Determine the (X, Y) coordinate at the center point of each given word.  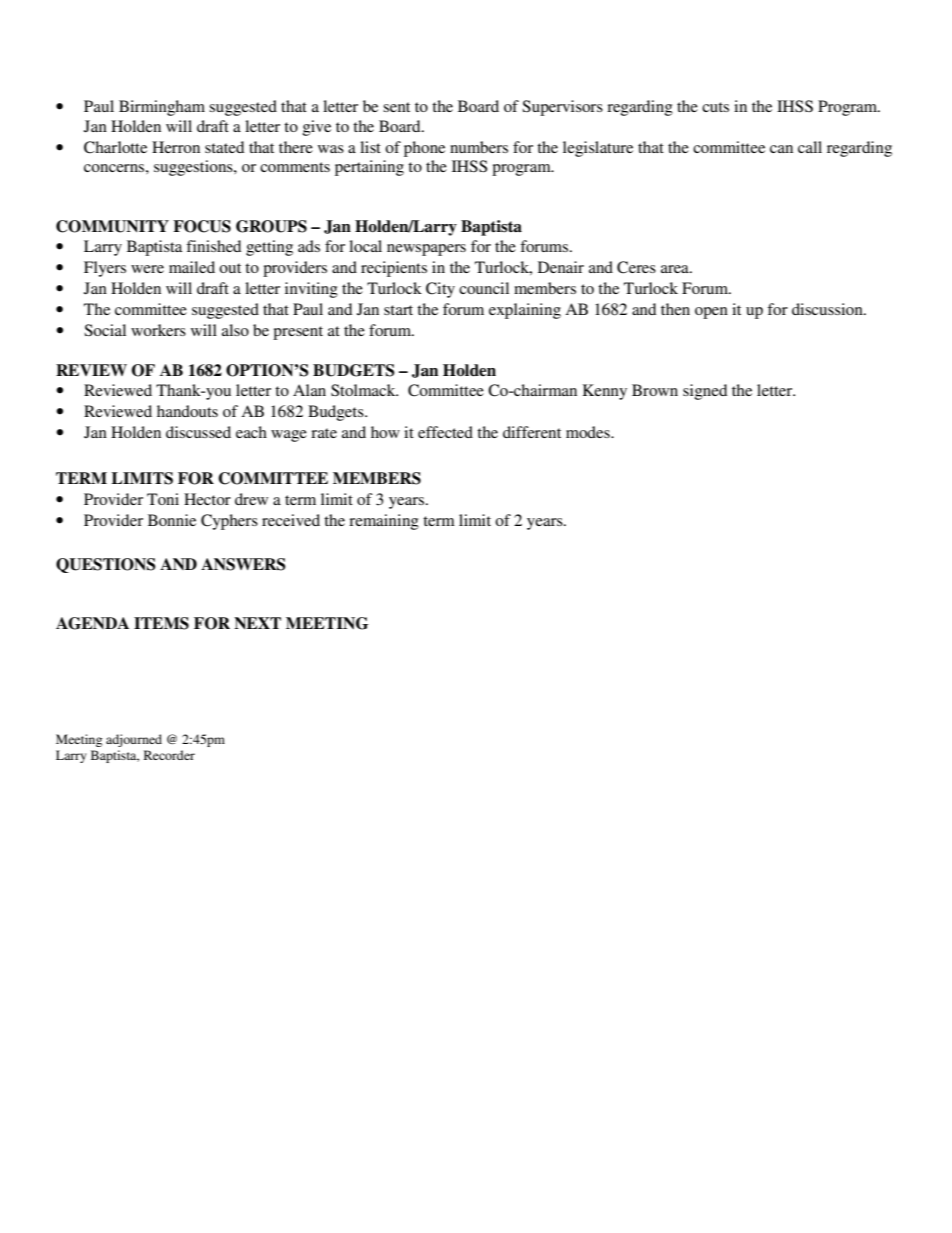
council (484, 288)
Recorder (169, 755)
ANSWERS (243, 564)
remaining (384, 522)
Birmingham (162, 108)
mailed (192, 267)
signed (705, 392)
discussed (198, 432)
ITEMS (161, 623)
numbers (479, 147)
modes (589, 432)
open (711, 313)
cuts (715, 107)
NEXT (257, 623)
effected (445, 432)
